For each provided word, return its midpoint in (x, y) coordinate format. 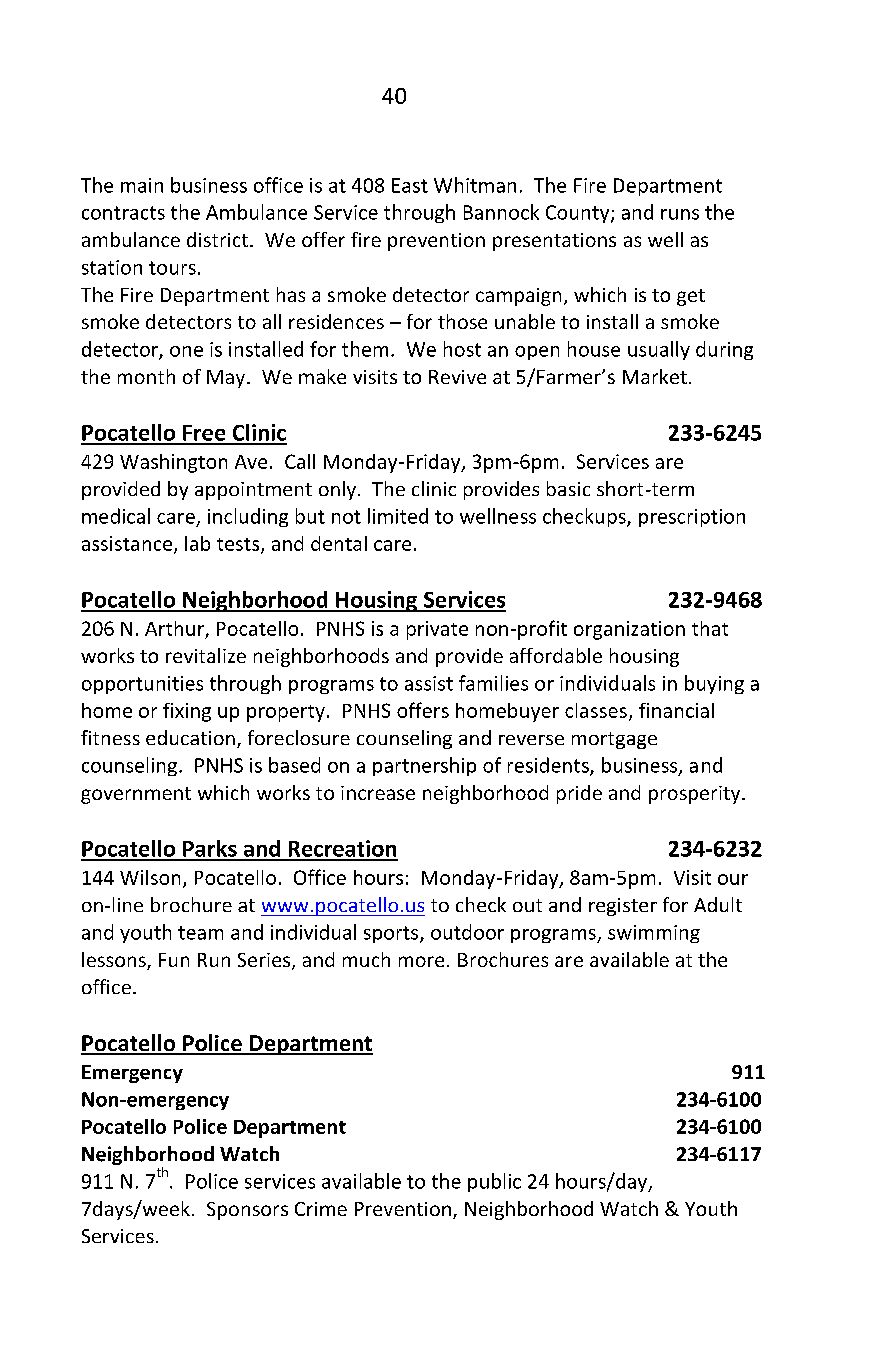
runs (680, 214)
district (217, 239)
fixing (187, 712)
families (493, 683)
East (410, 185)
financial (676, 710)
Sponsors (247, 1211)
